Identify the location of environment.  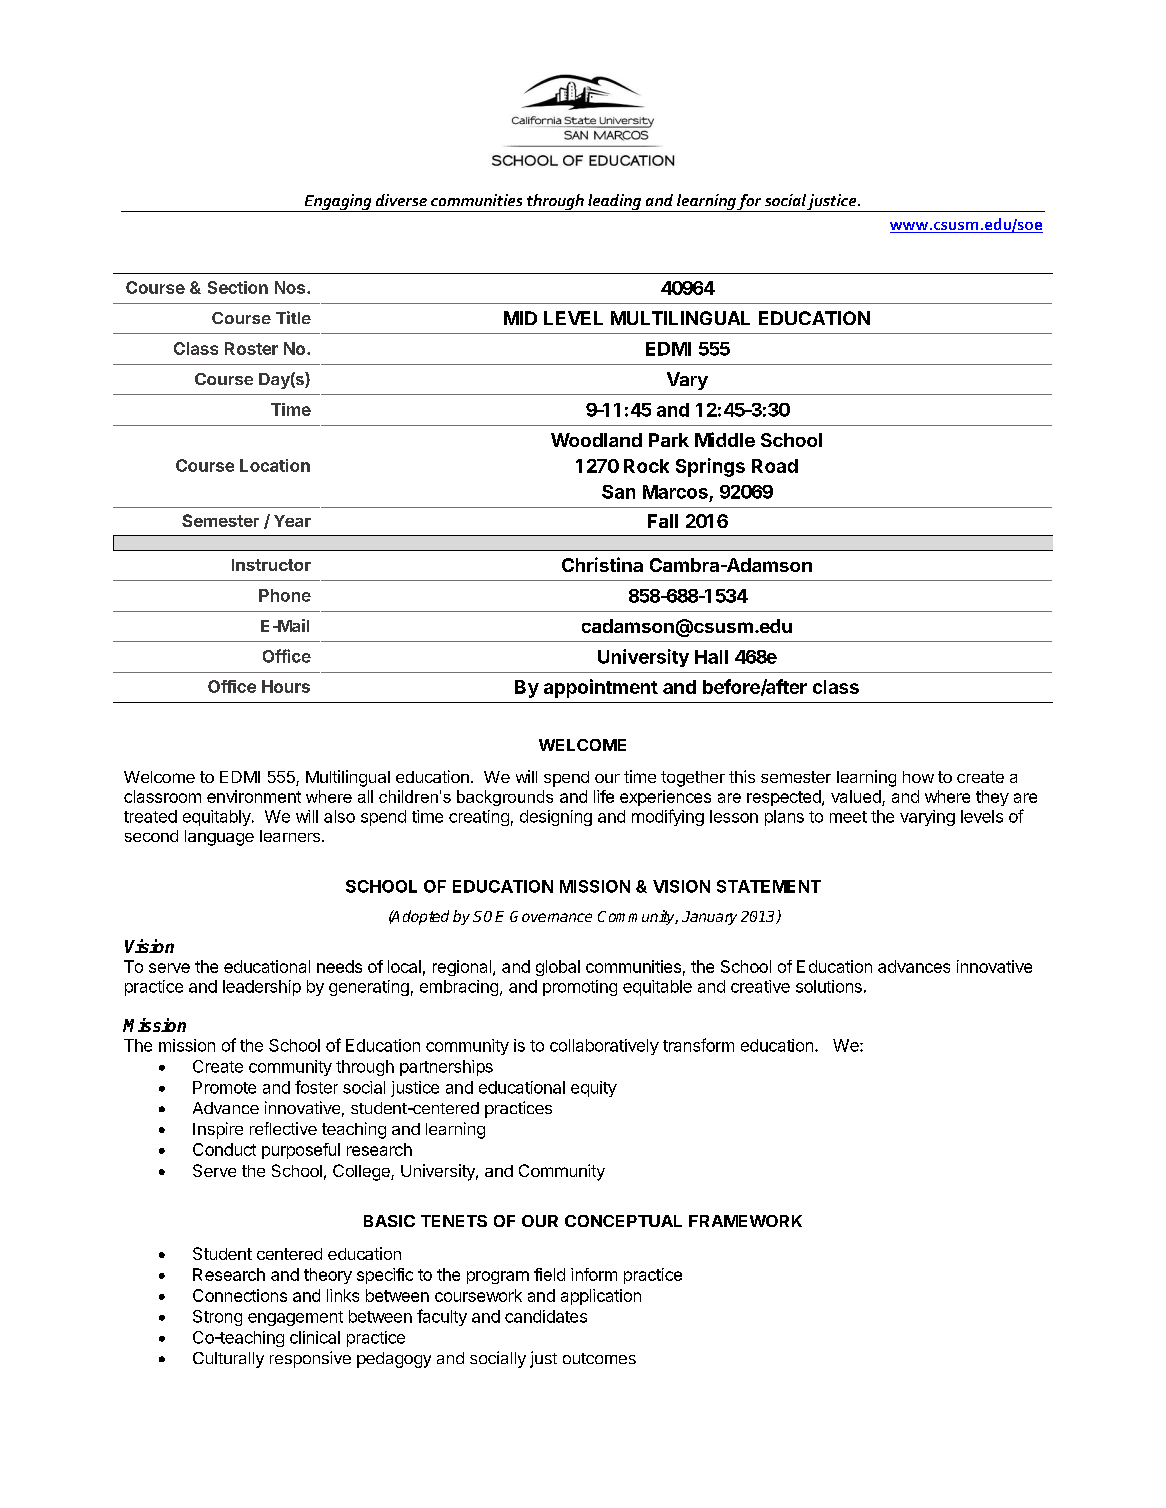
(254, 796).
